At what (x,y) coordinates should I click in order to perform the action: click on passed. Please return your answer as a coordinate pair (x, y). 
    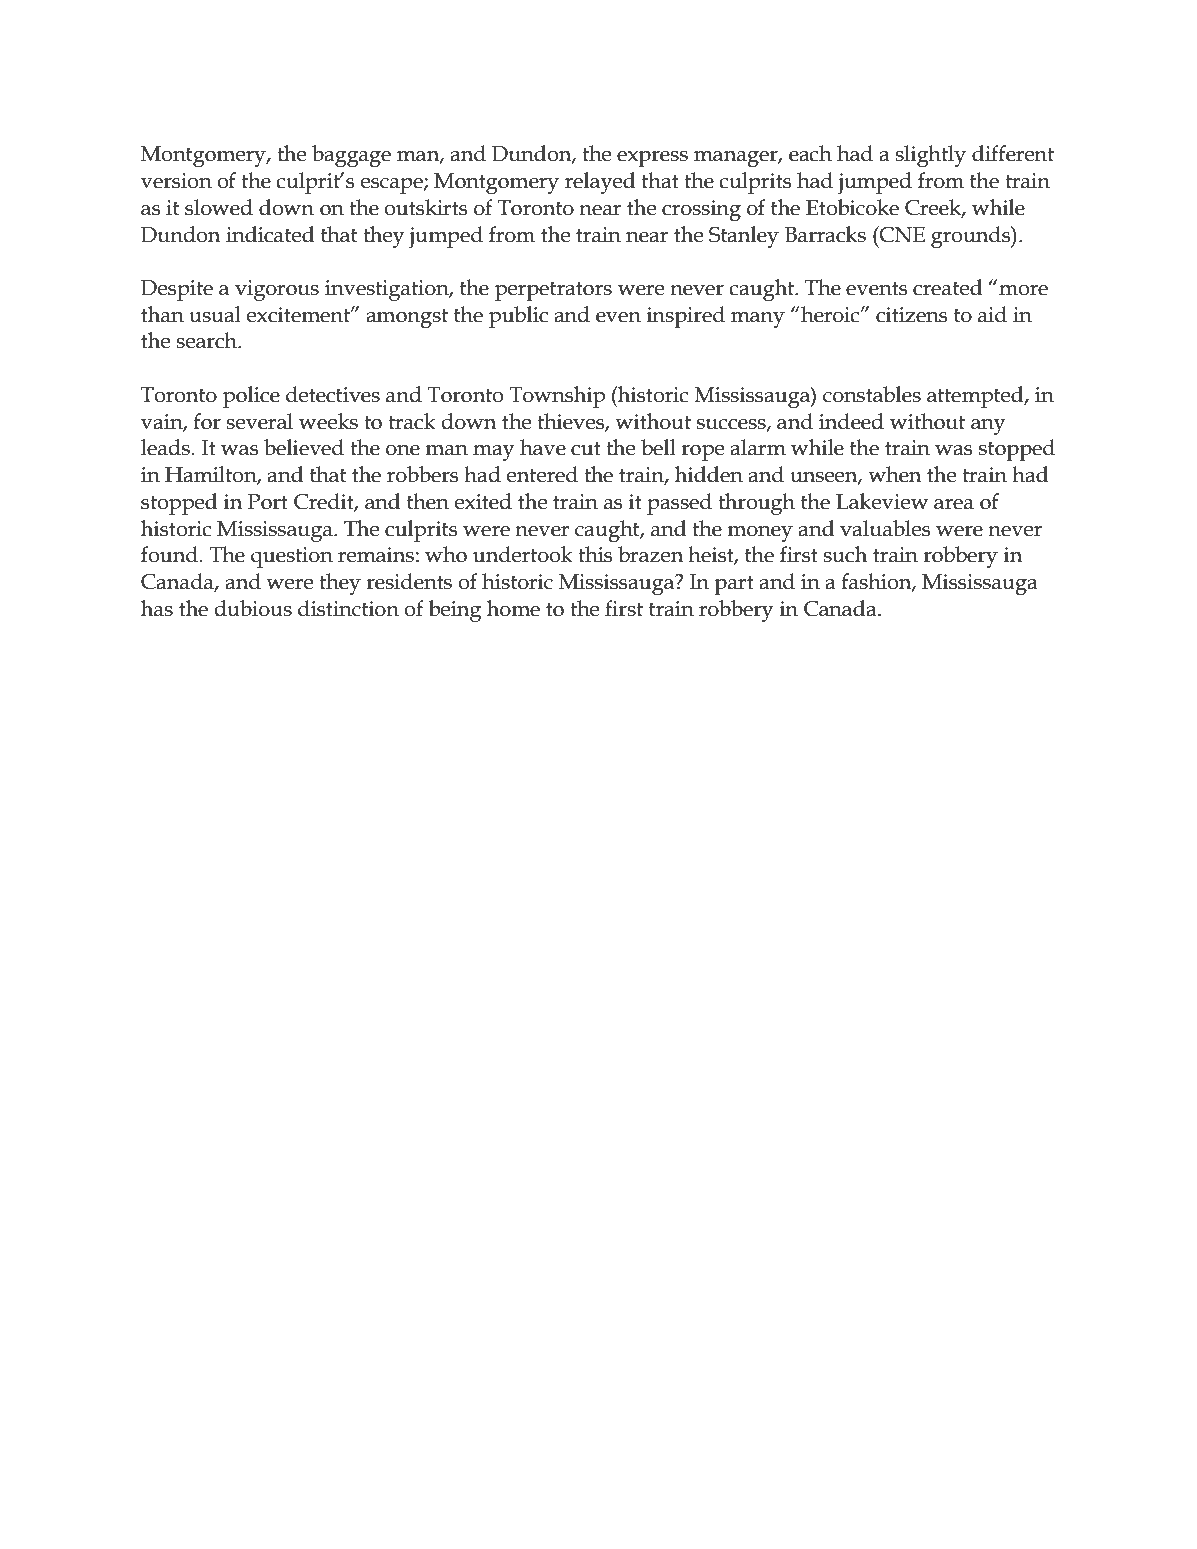
    Looking at the image, I should click on (679, 504).
